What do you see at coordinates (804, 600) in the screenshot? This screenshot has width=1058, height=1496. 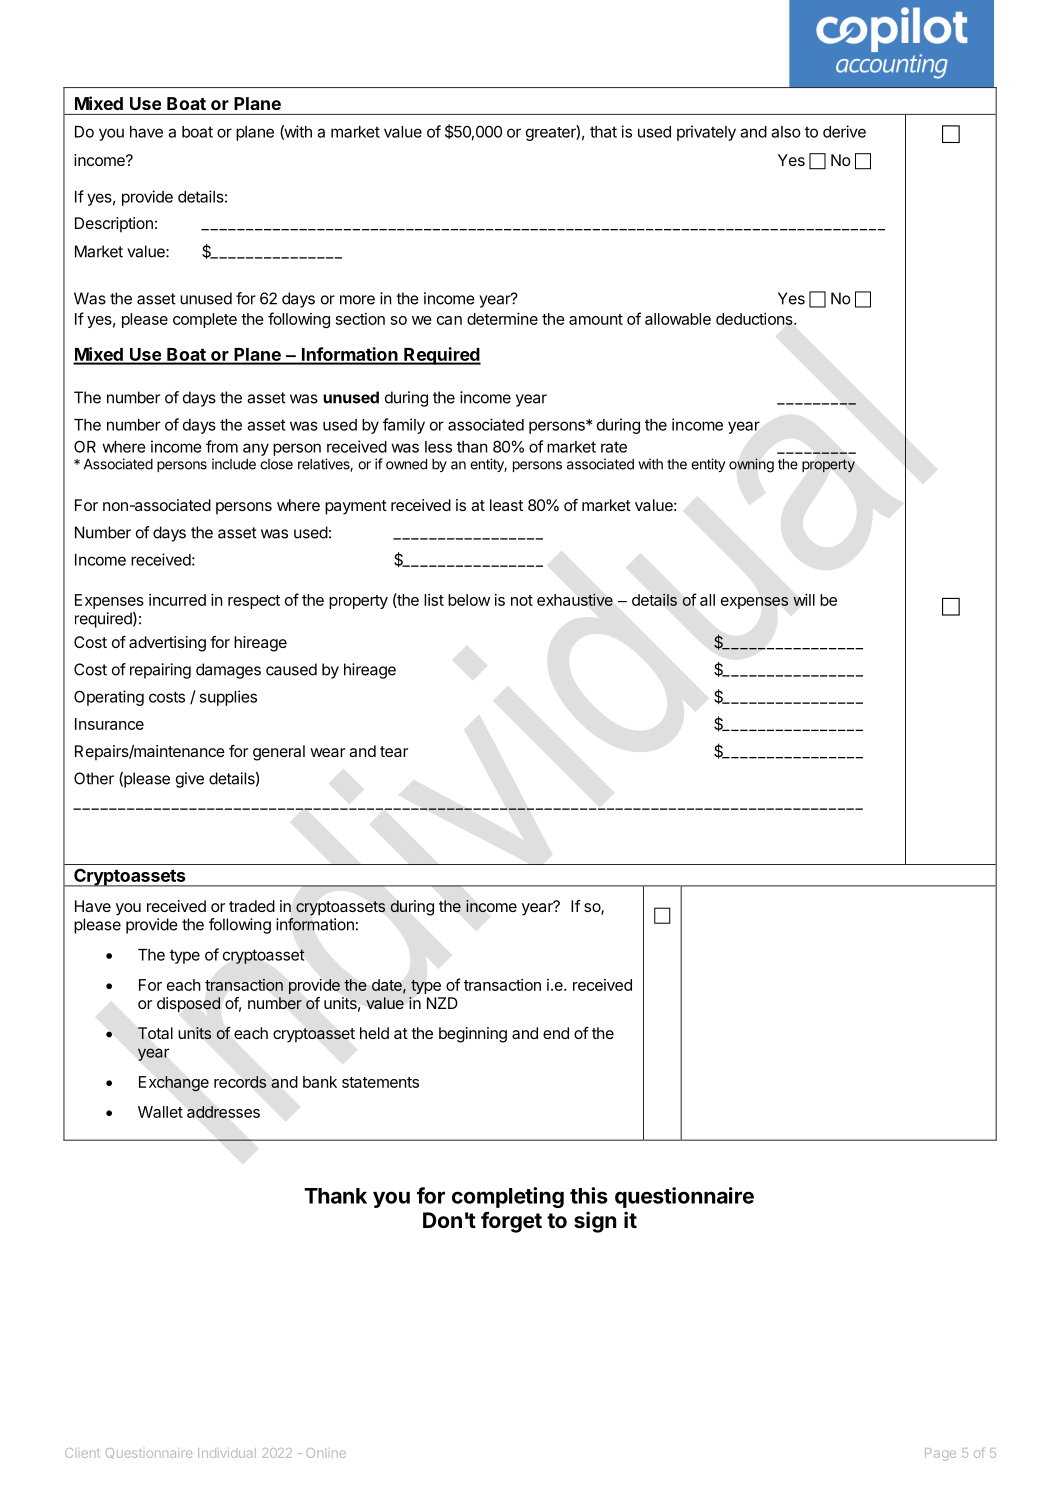 I see `will` at bounding box center [804, 600].
